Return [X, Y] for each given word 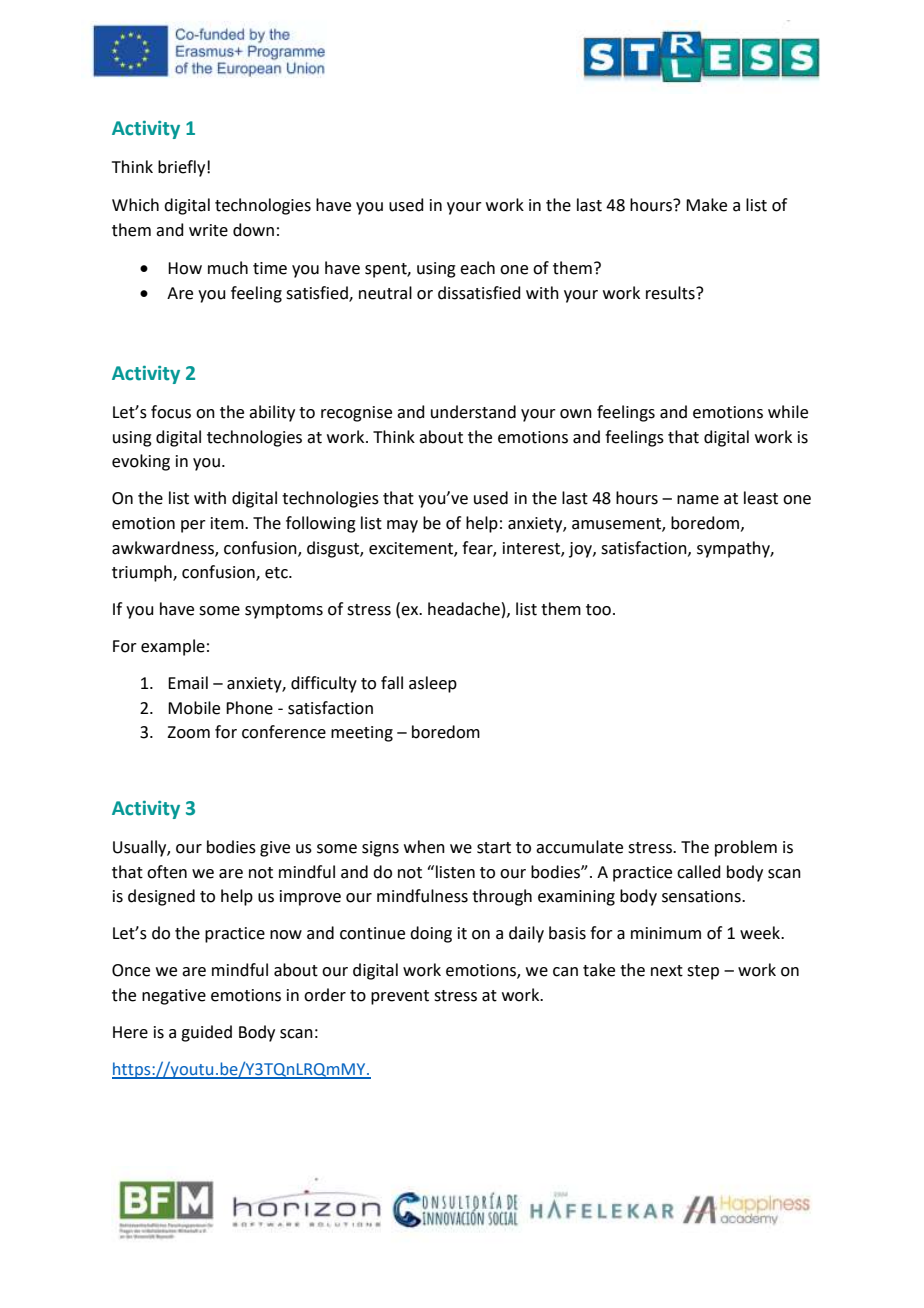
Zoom [188, 732]
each [477, 268]
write [208, 230]
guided [206, 1033]
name [698, 500]
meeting [362, 734]
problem [746, 848]
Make [706, 205]
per [193, 526]
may [402, 526]
